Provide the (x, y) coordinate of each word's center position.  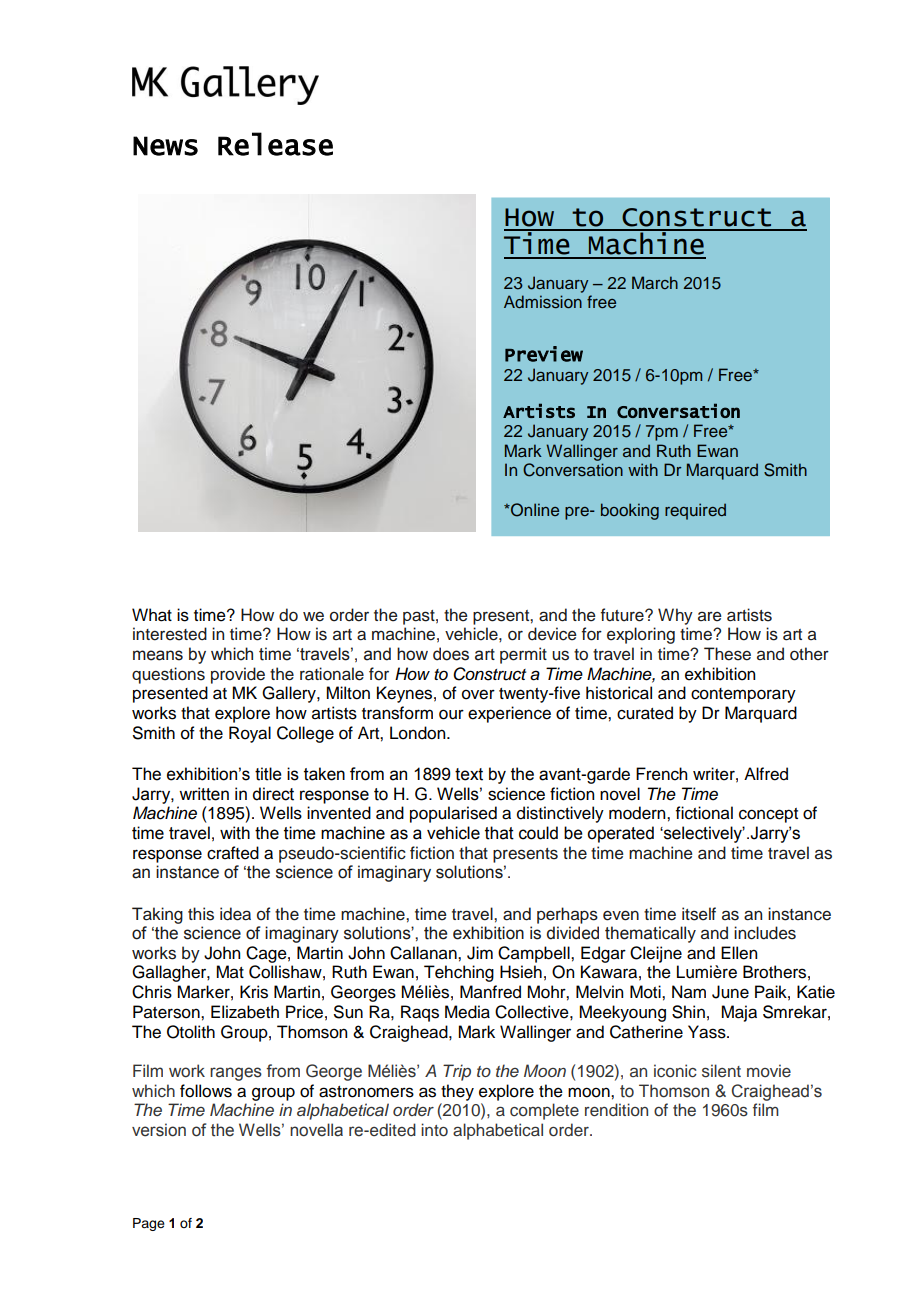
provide (238, 675)
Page (149, 1224)
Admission (543, 302)
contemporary (743, 695)
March (655, 282)
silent (721, 1071)
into (434, 1129)
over (478, 694)
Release (275, 144)
